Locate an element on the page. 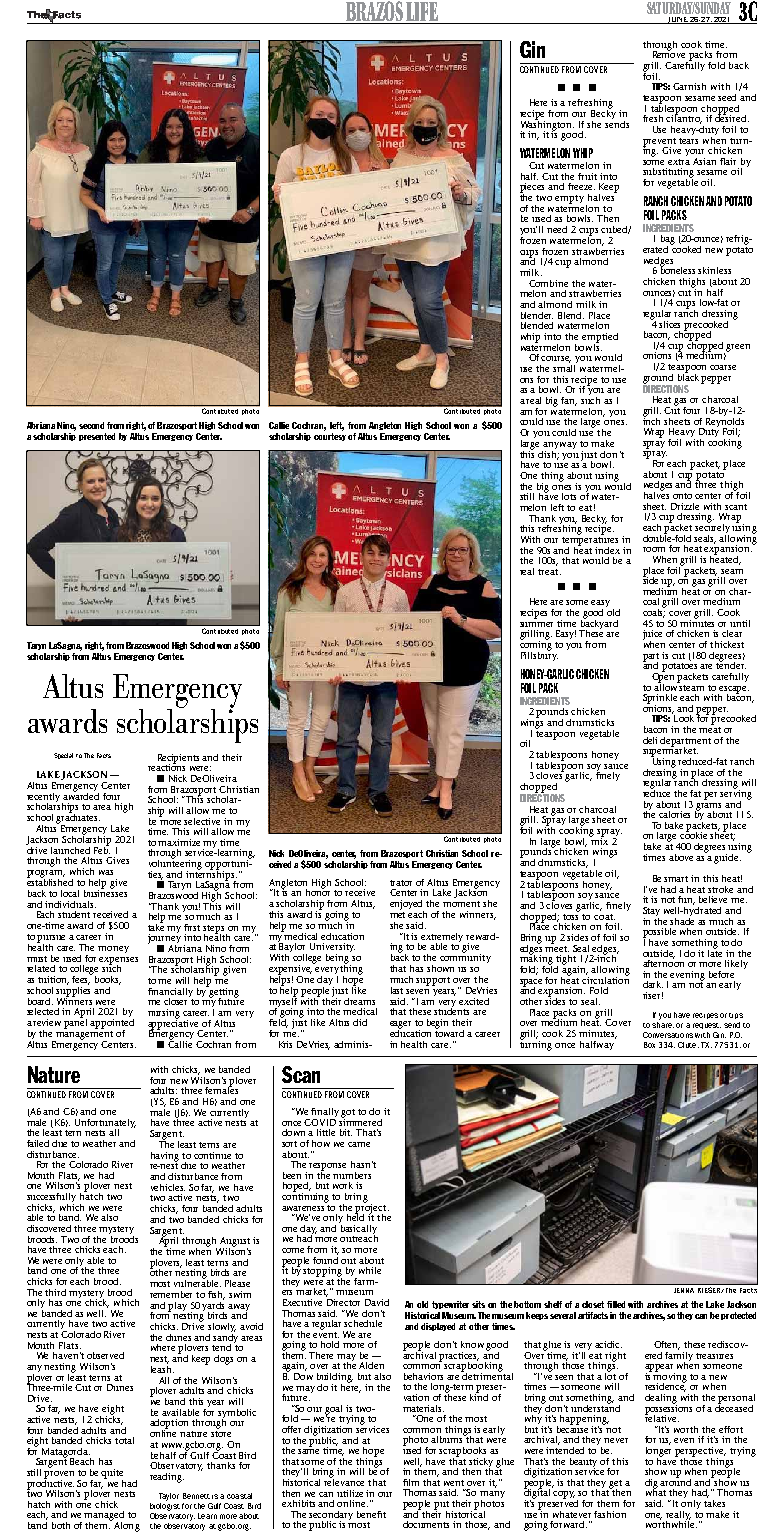 This document has width=784, height=1533. treat is located at coordinates (549, 572).
